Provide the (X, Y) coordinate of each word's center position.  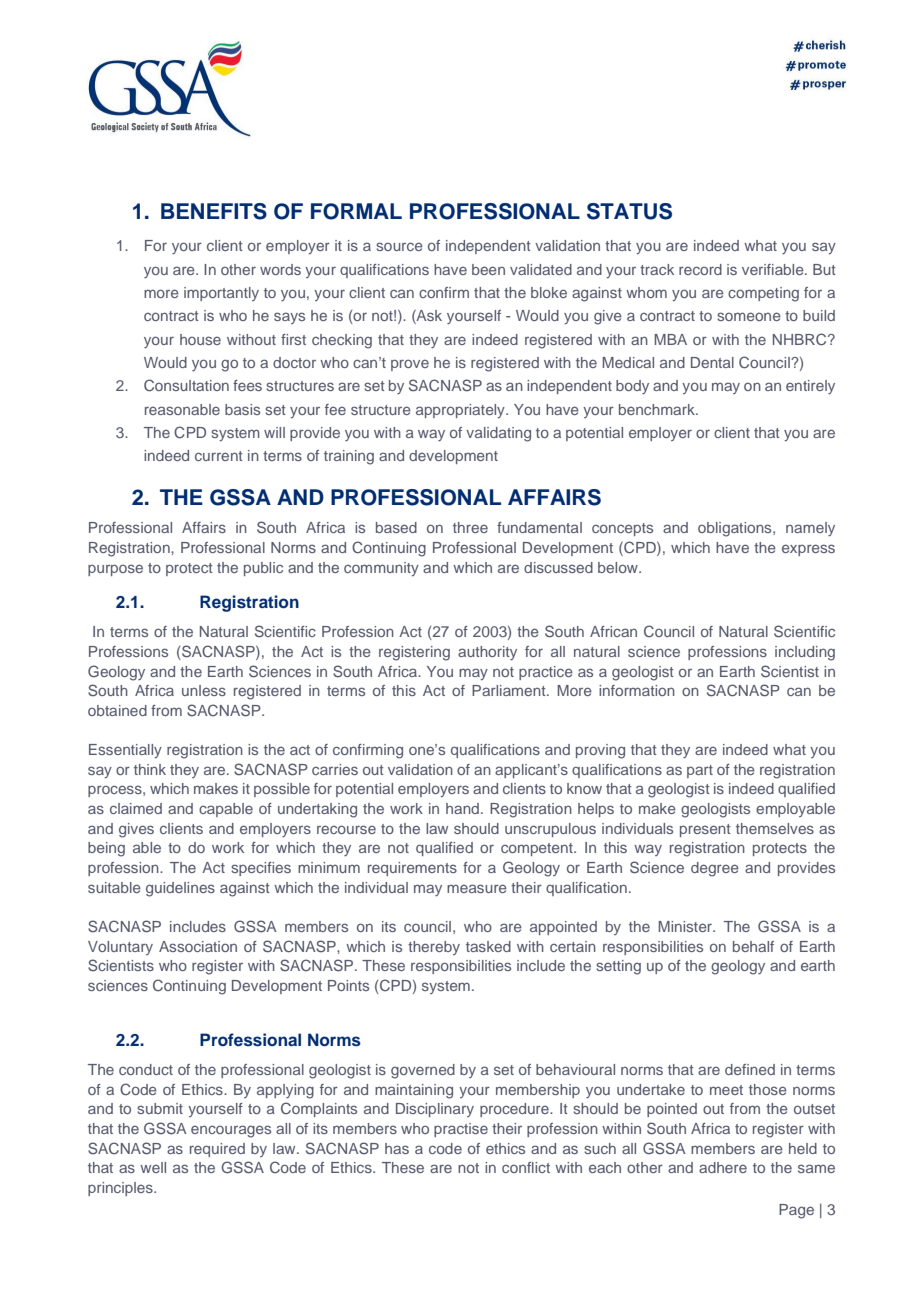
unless (204, 690)
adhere (723, 1167)
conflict (526, 1167)
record (700, 269)
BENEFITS (214, 211)
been (488, 269)
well (153, 1167)
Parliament (510, 690)
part (700, 771)
